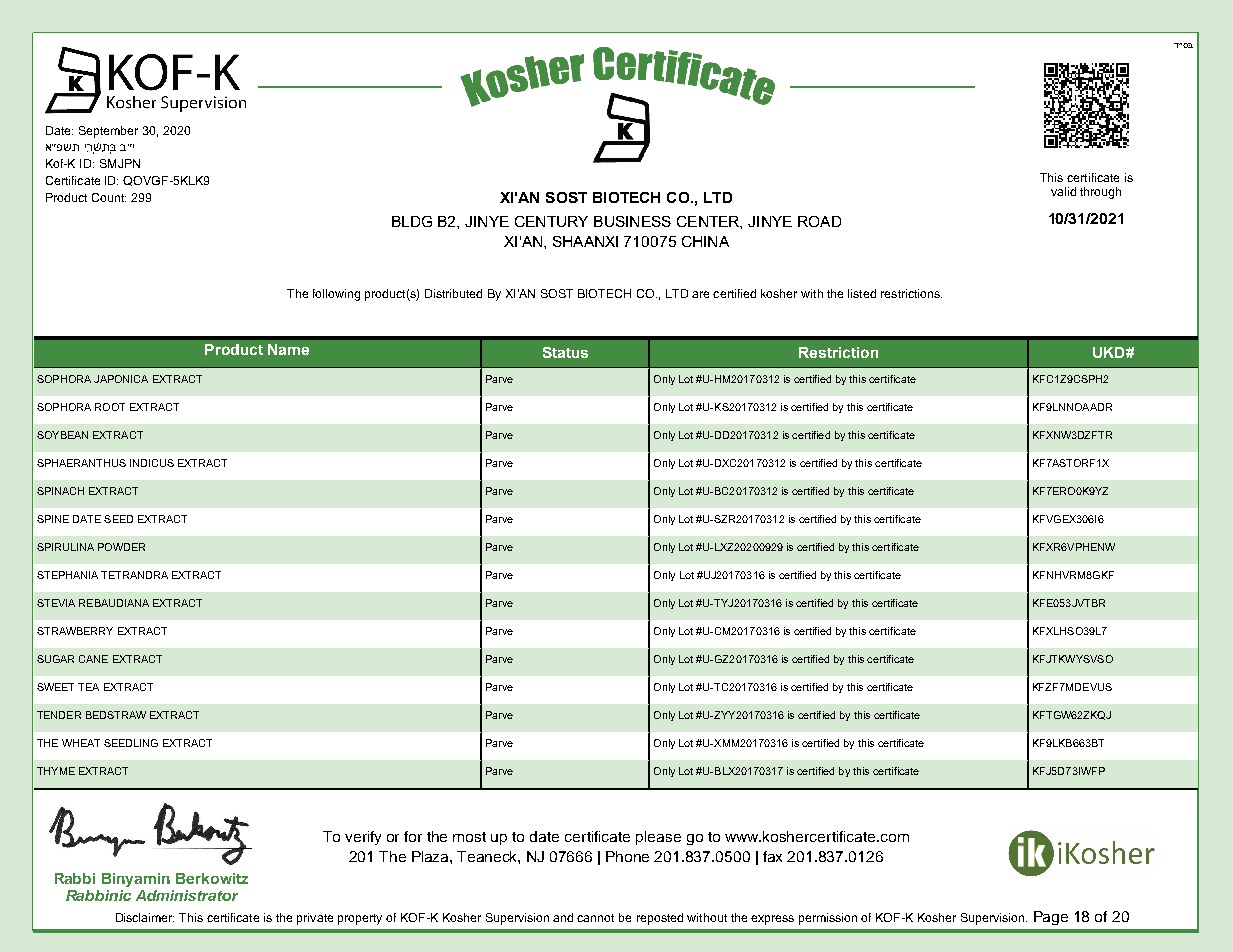 The height and width of the screenshot is (952, 1233). I want to click on TENDER, so click(59, 715).
